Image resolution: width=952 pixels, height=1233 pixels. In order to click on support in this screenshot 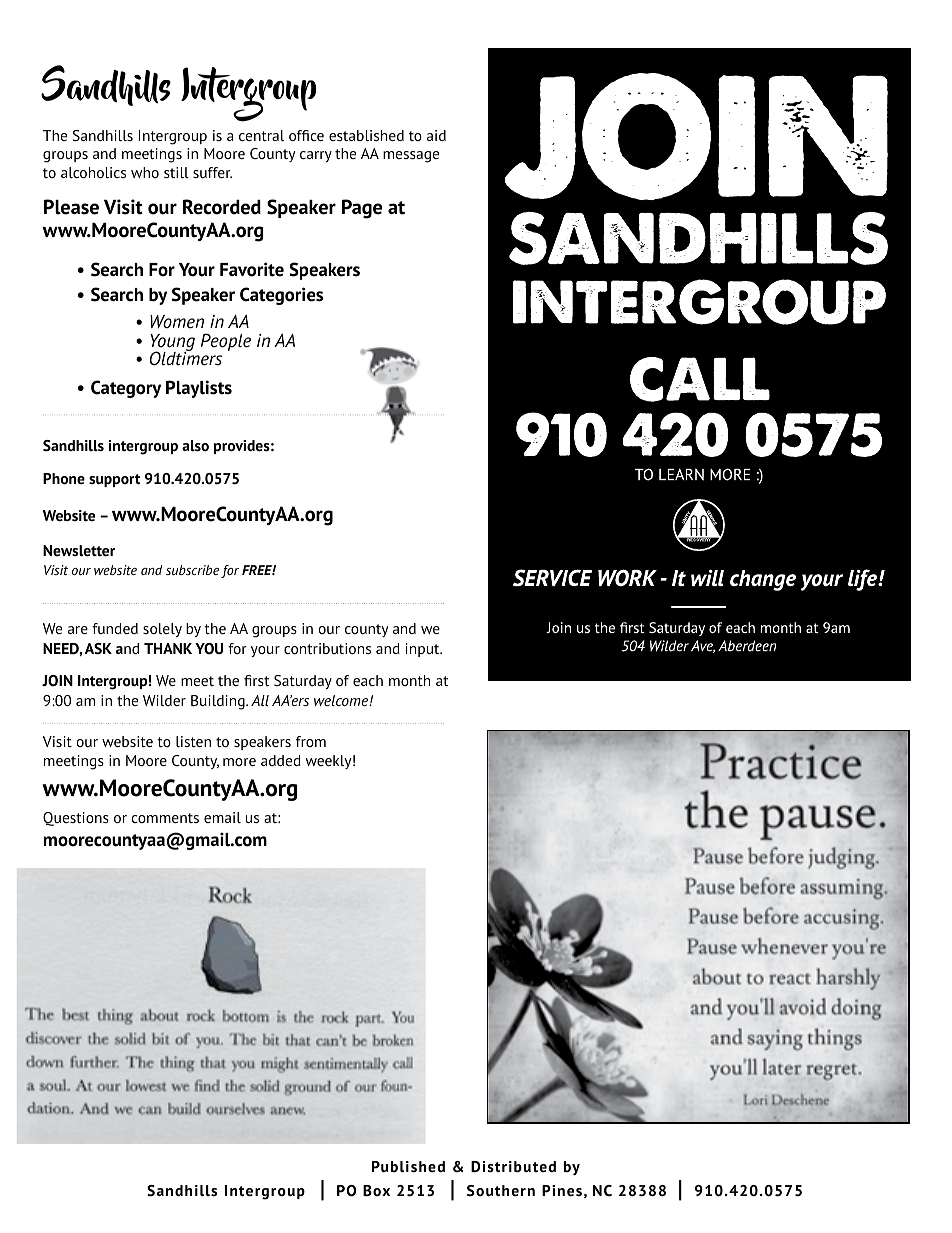, I will do `click(115, 480)`.
